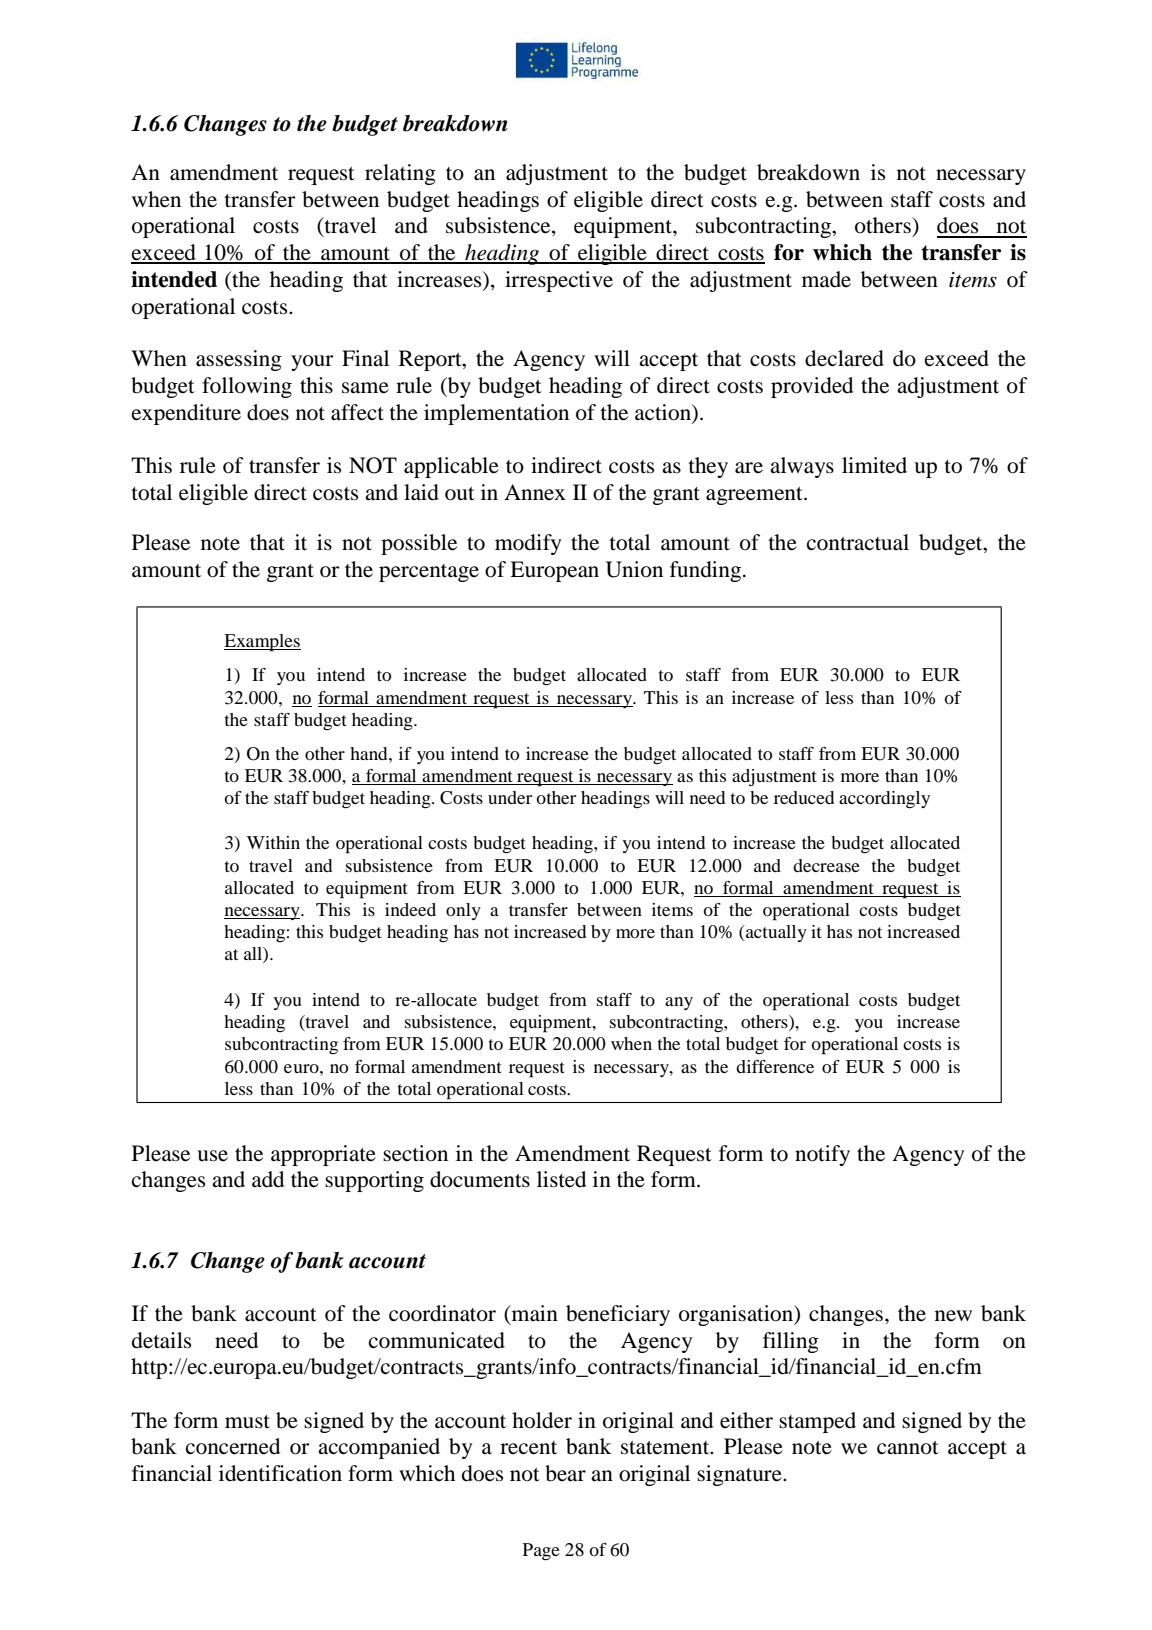 Image resolution: width=1152 pixels, height=1630 pixels. I want to click on decrease, so click(826, 865).
